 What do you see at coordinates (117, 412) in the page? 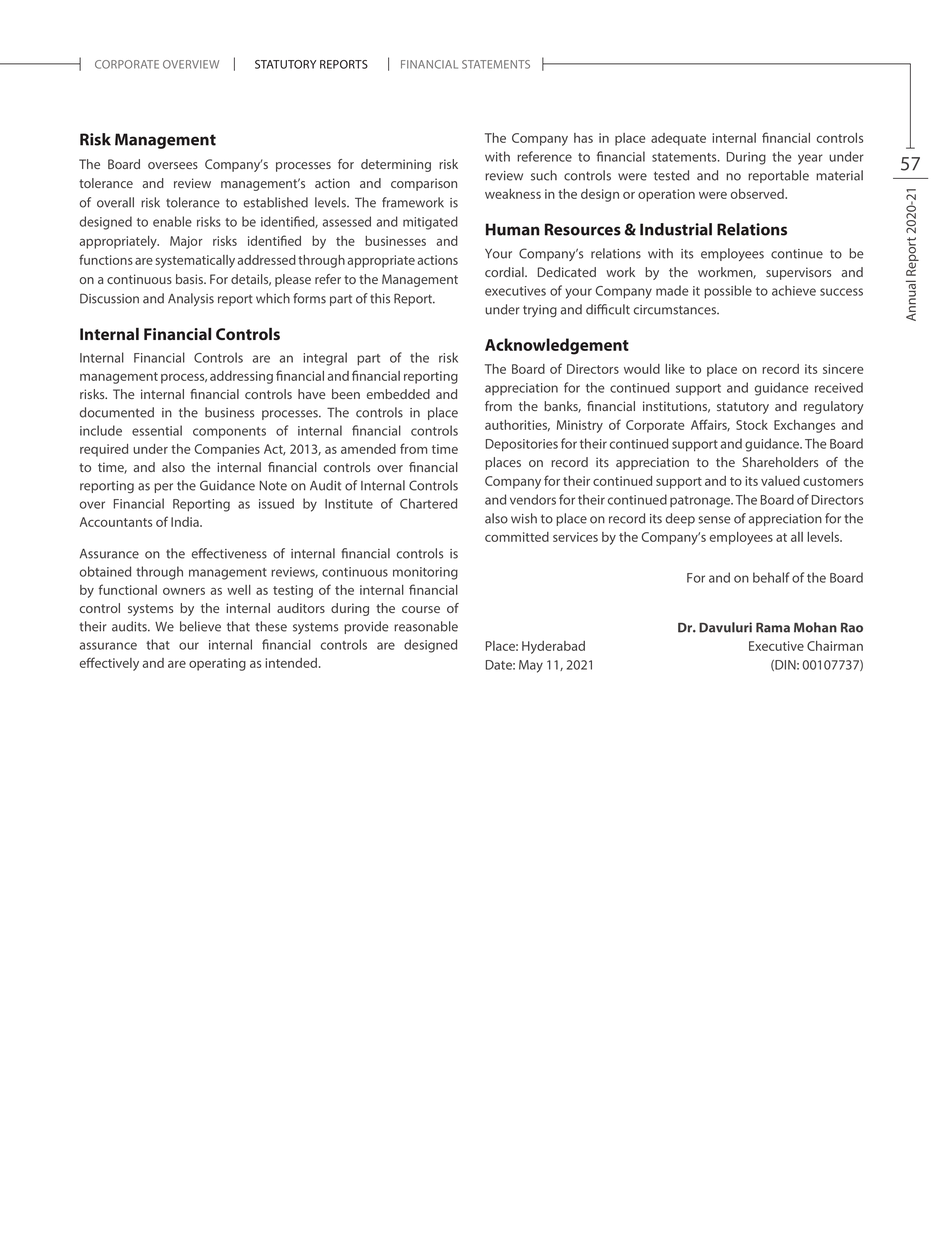
I see `documented` at bounding box center [117, 412].
